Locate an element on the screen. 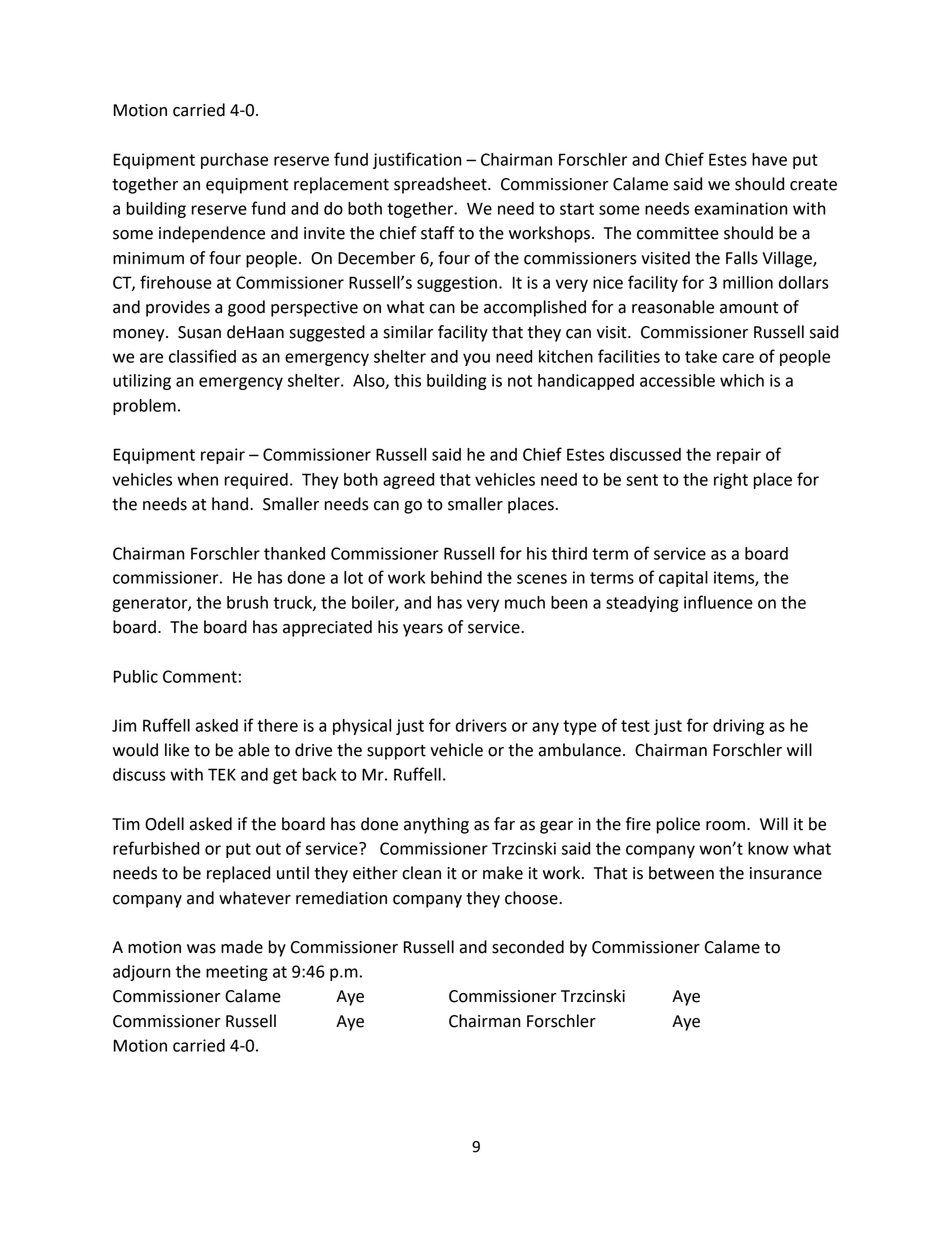  capital is located at coordinates (683, 579).
